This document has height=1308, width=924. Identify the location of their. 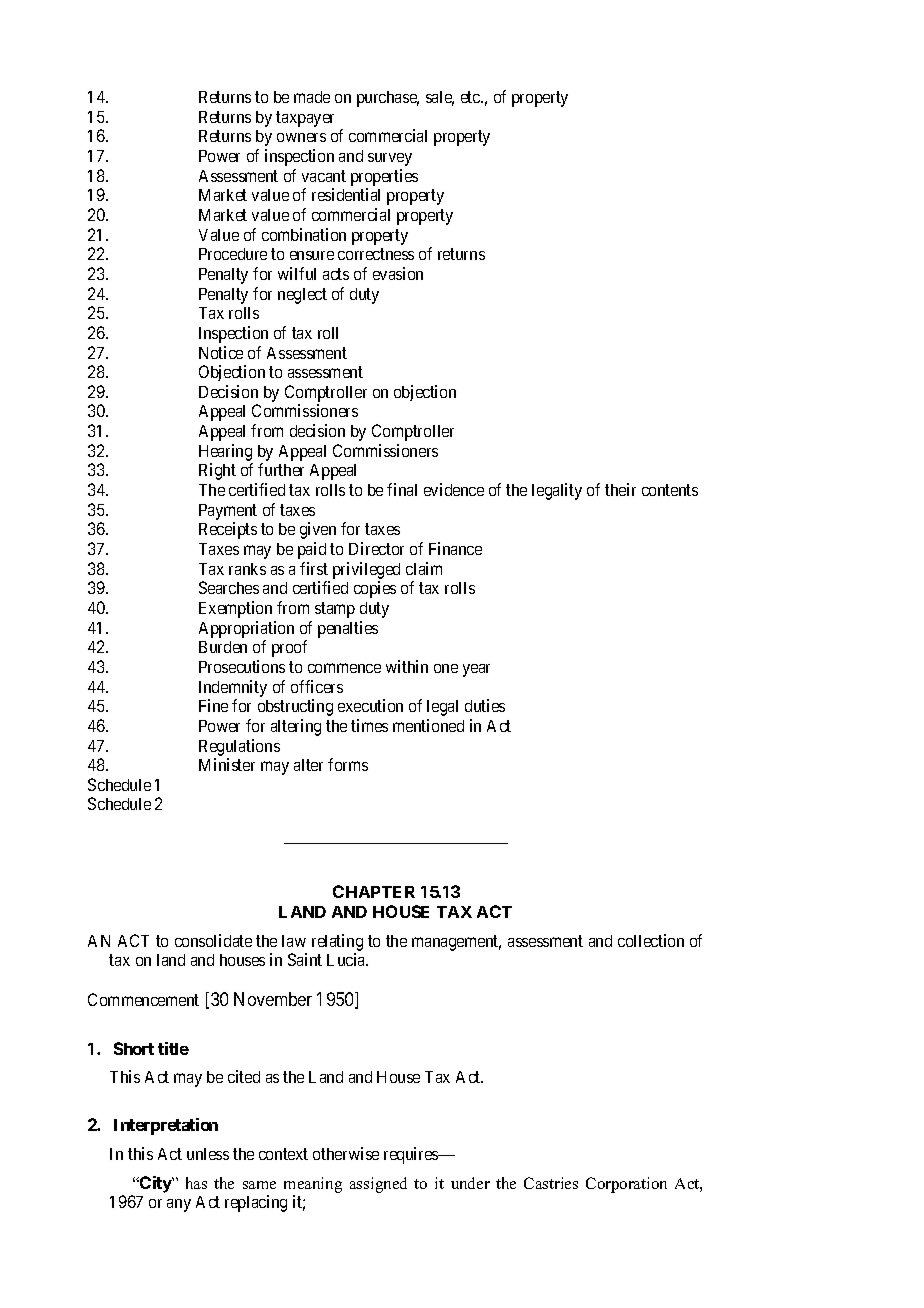
(620, 489).
